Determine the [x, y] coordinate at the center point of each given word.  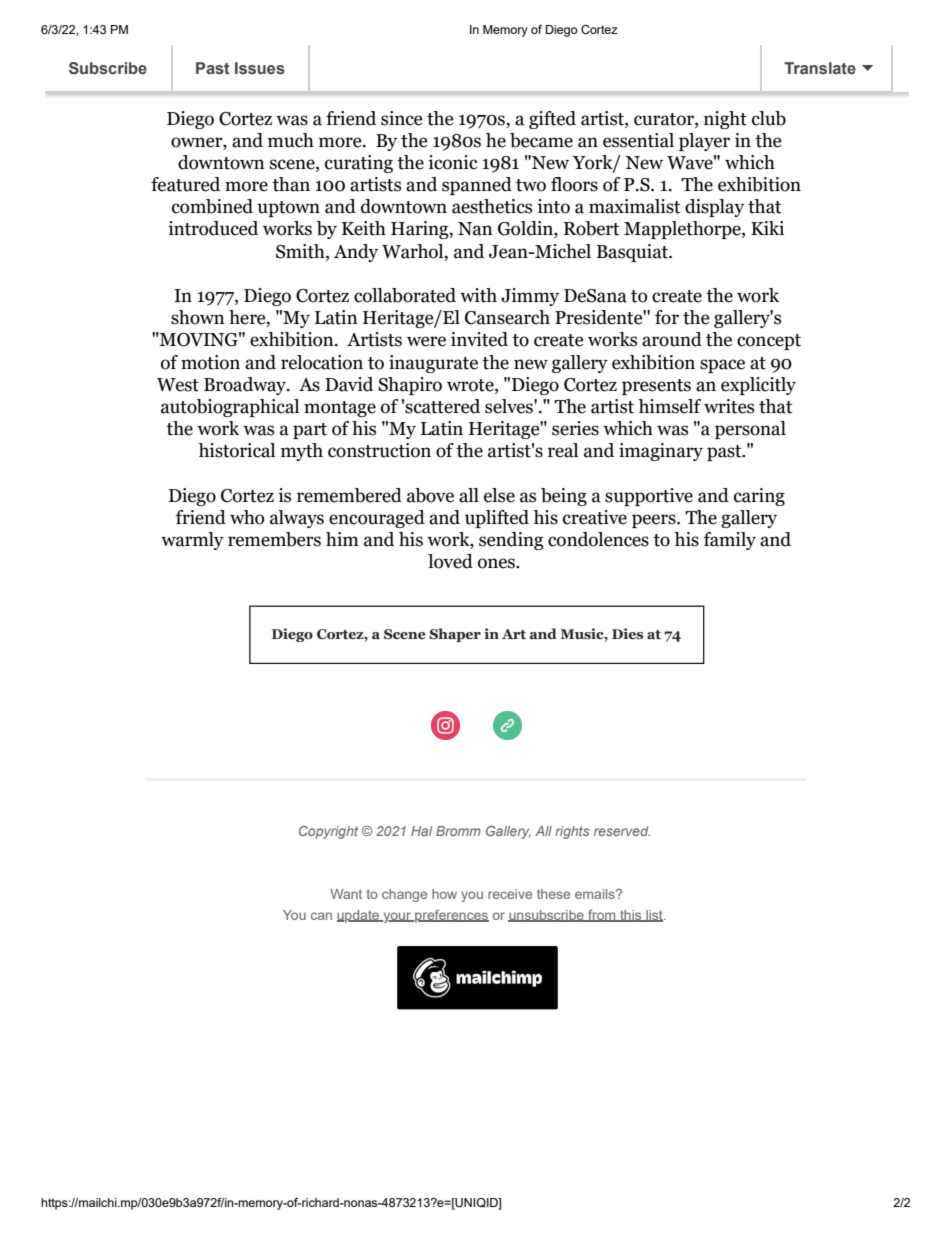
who [247, 517]
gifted [552, 120]
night [725, 120]
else [499, 495]
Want [346, 894]
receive [510, 894]
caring [759, 497]
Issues [260, 68]
